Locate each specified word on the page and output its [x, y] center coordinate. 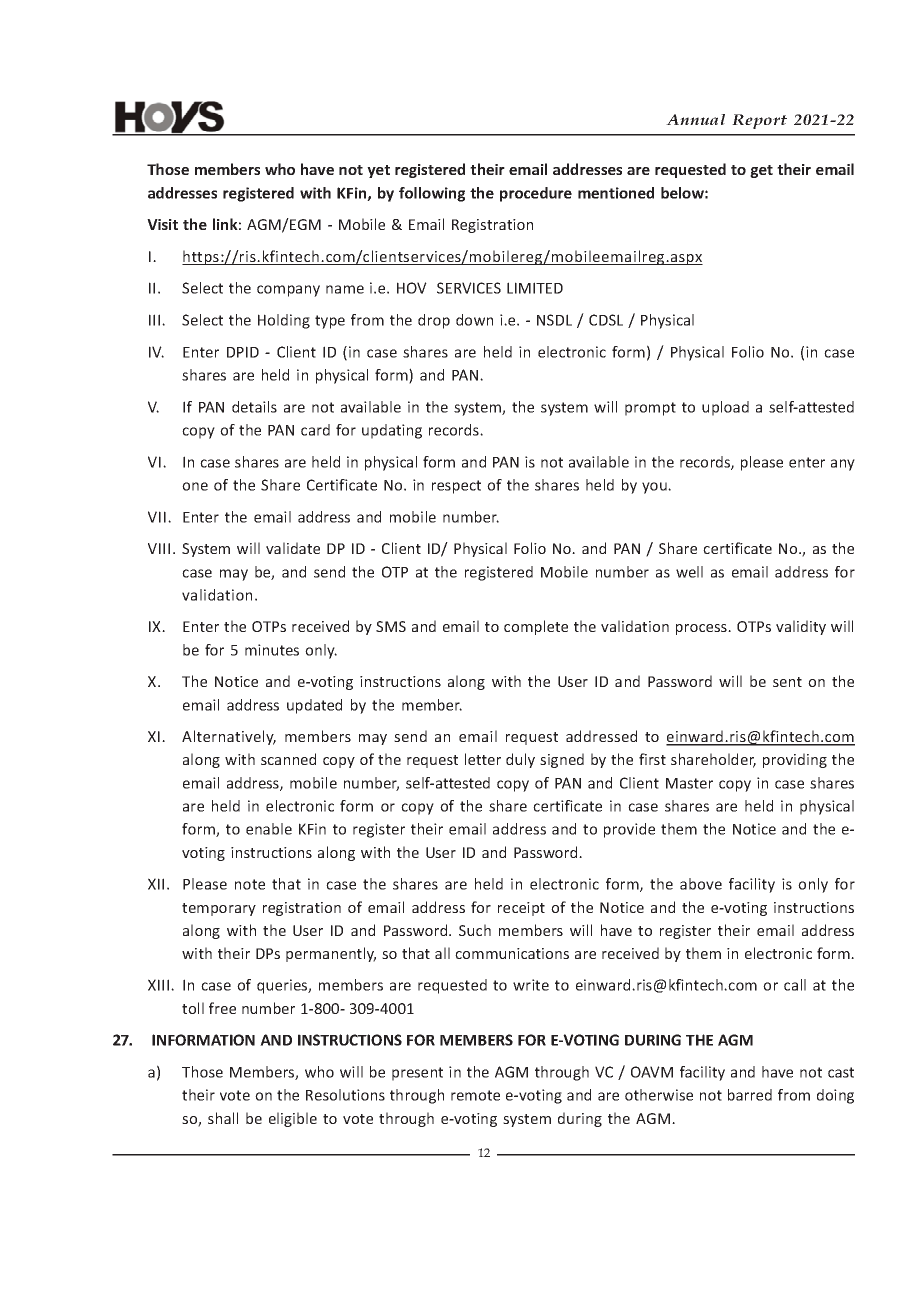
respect [456, 487]
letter [483, 759]
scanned [288, 759]
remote [475, 1095]
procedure [536, 194]
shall [223, 1118]
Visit [162, 224]
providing [795, 760]
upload [725, 408]
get [761, 171]
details [254, 407]
